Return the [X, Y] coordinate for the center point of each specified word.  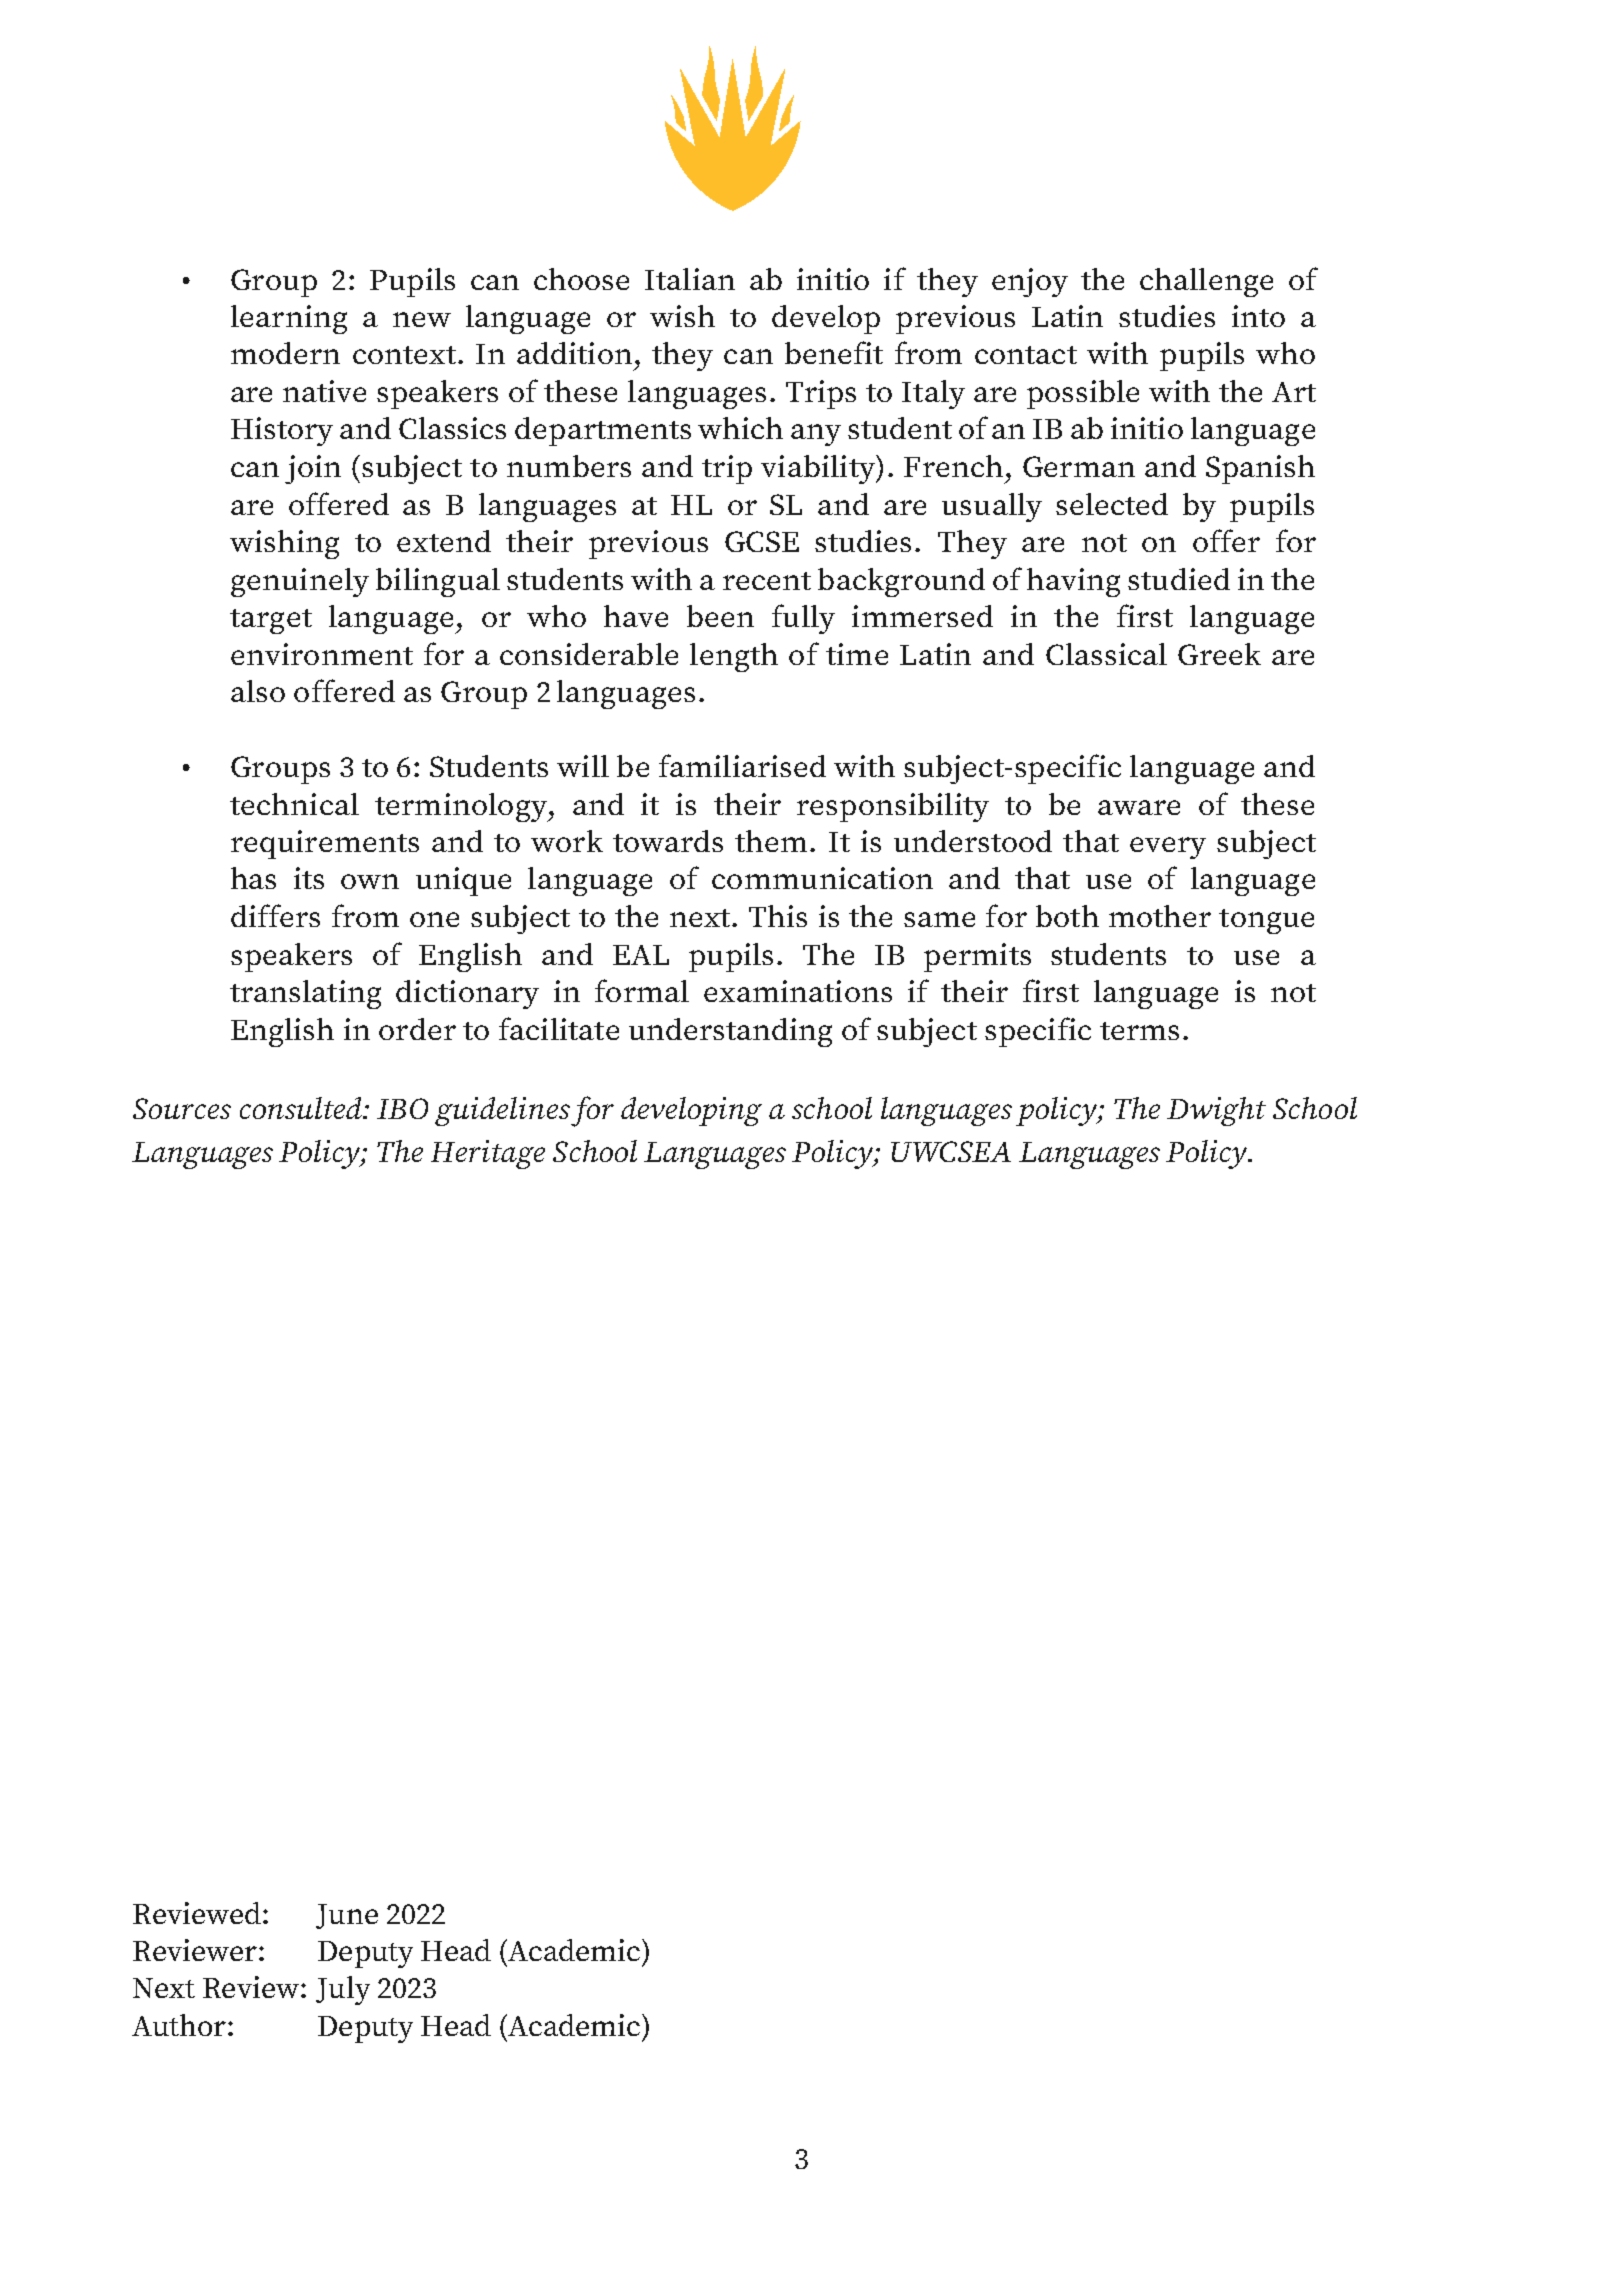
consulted [302, 1108]
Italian [690, 279]
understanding [730, 1032]
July [343, 1990]
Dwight [1216, 1111]
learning [289, 319]
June [347, 1916]
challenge [1206, 282]
